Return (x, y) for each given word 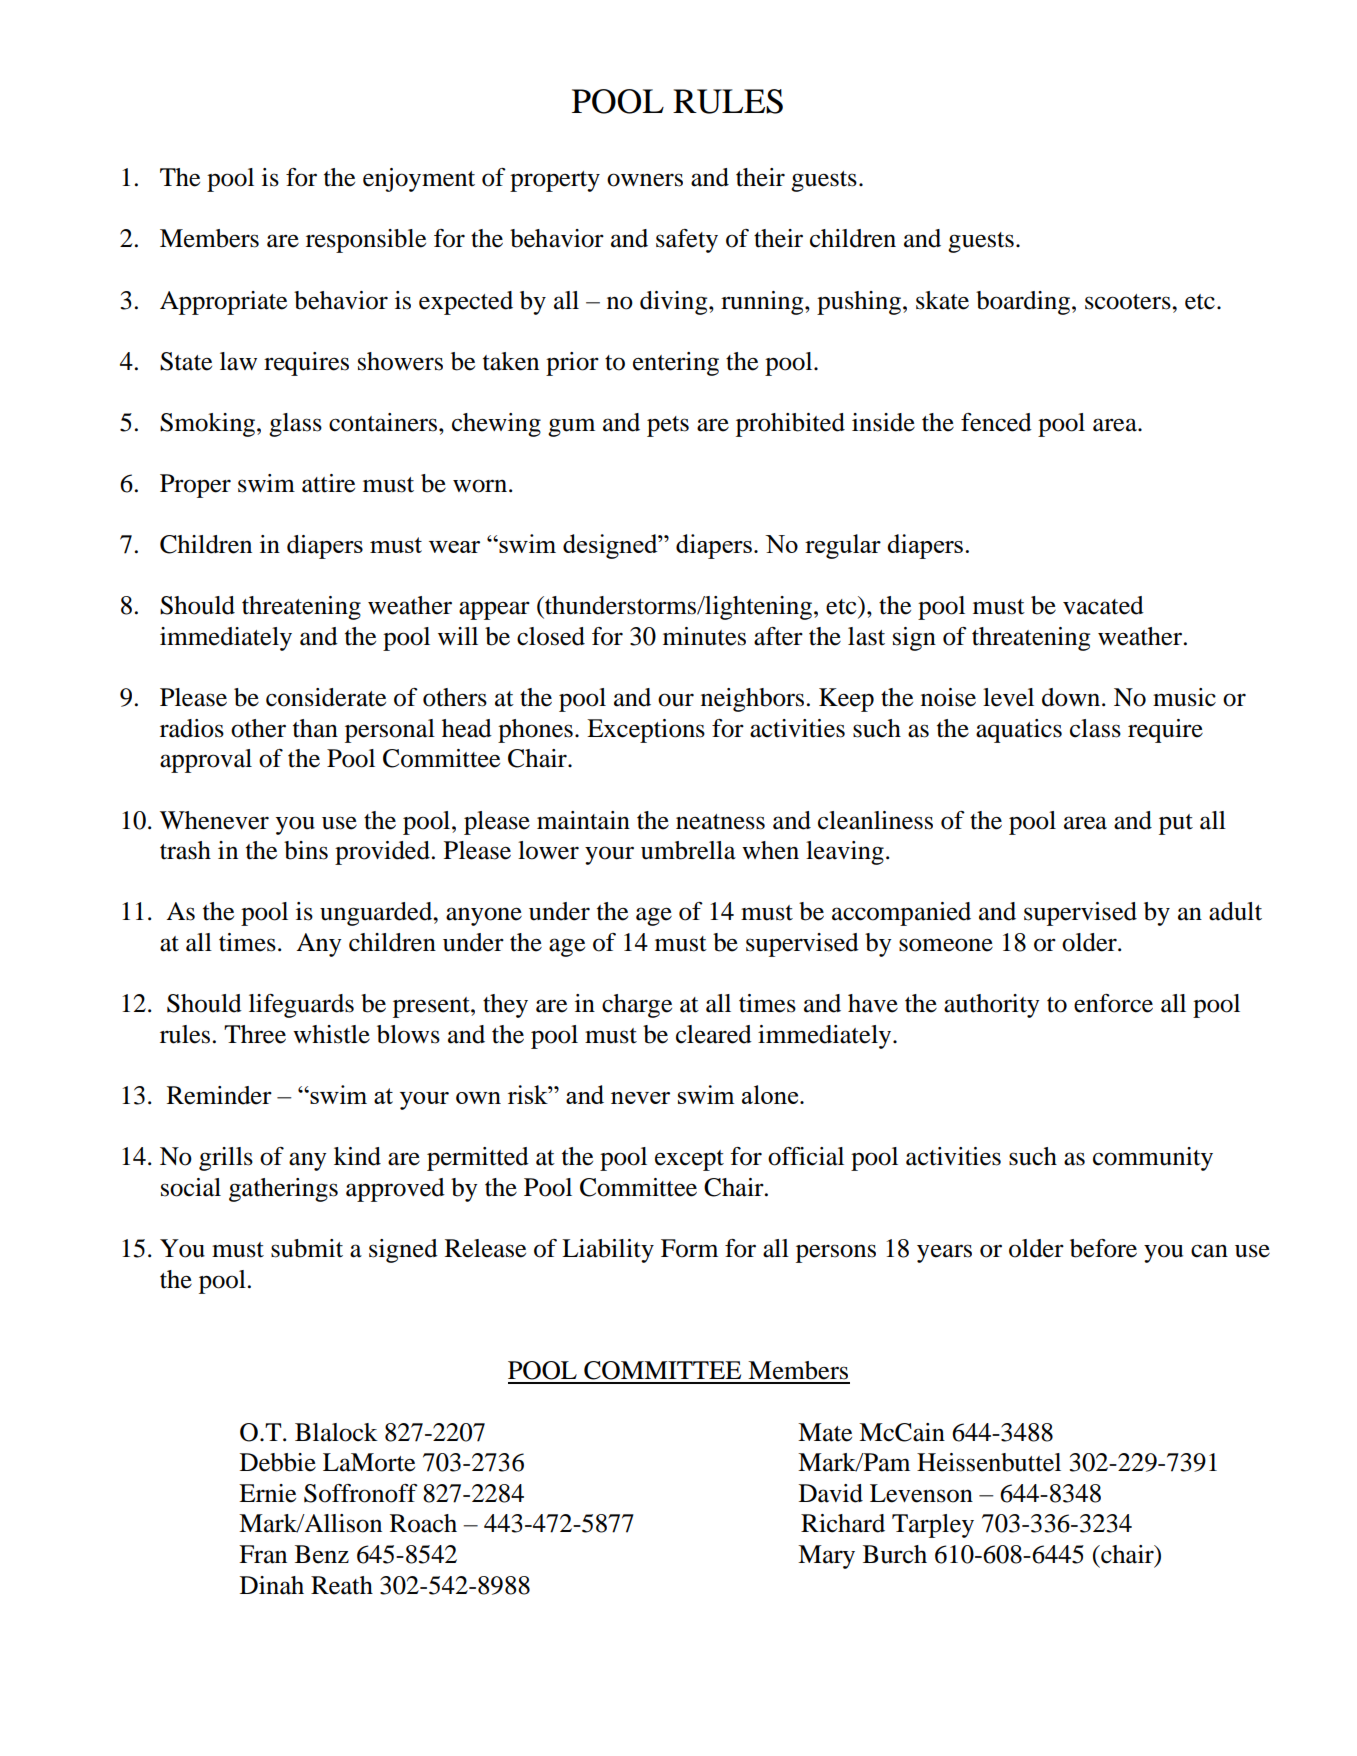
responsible (366, 241)
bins (306, 850)
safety (687, 241)
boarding (1024, 303)
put (1176, 824)
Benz (322, 1554)
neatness (720, 822)
